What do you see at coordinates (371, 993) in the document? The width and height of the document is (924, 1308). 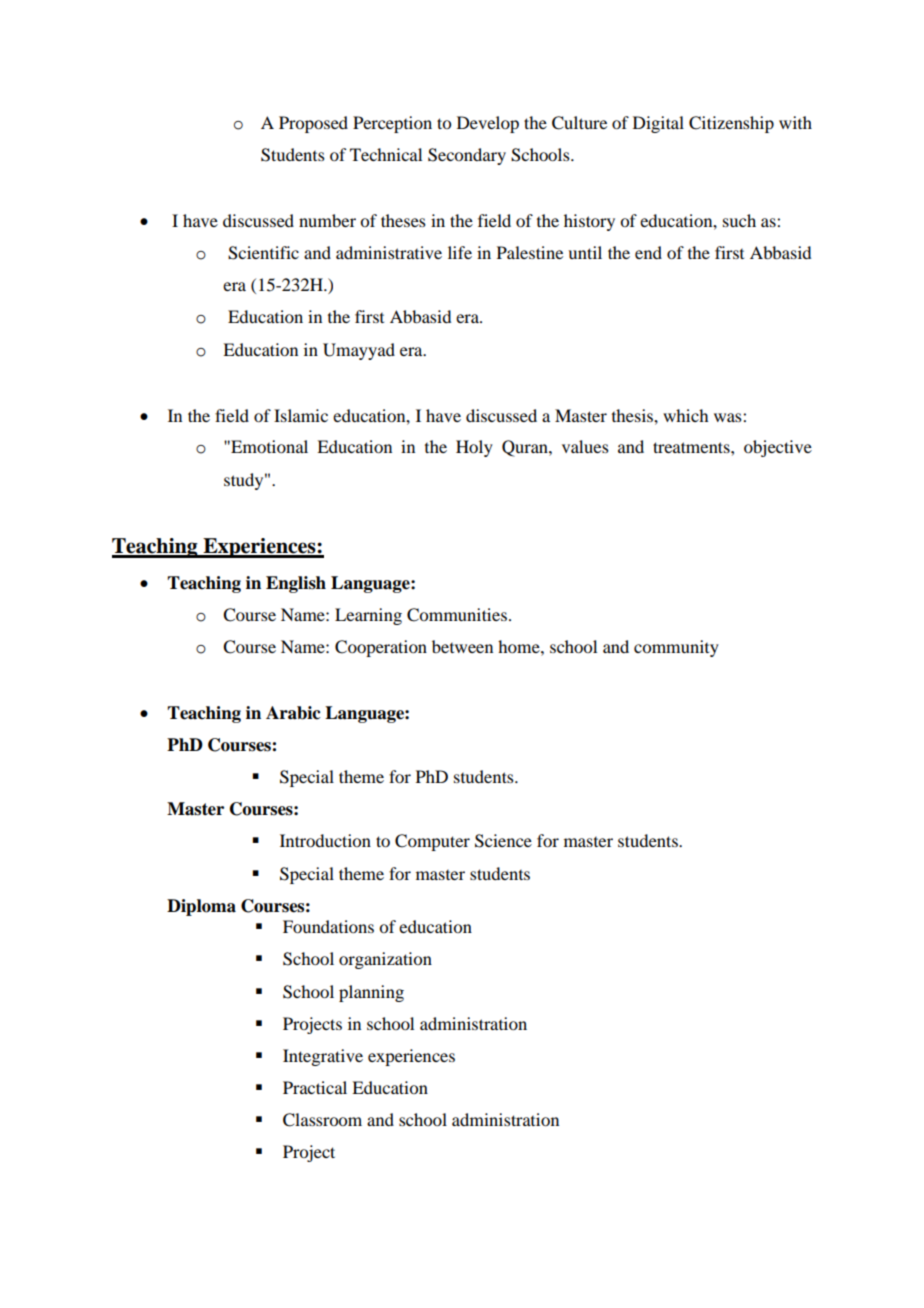 I see `planning` at bounding box center [371, 993].
